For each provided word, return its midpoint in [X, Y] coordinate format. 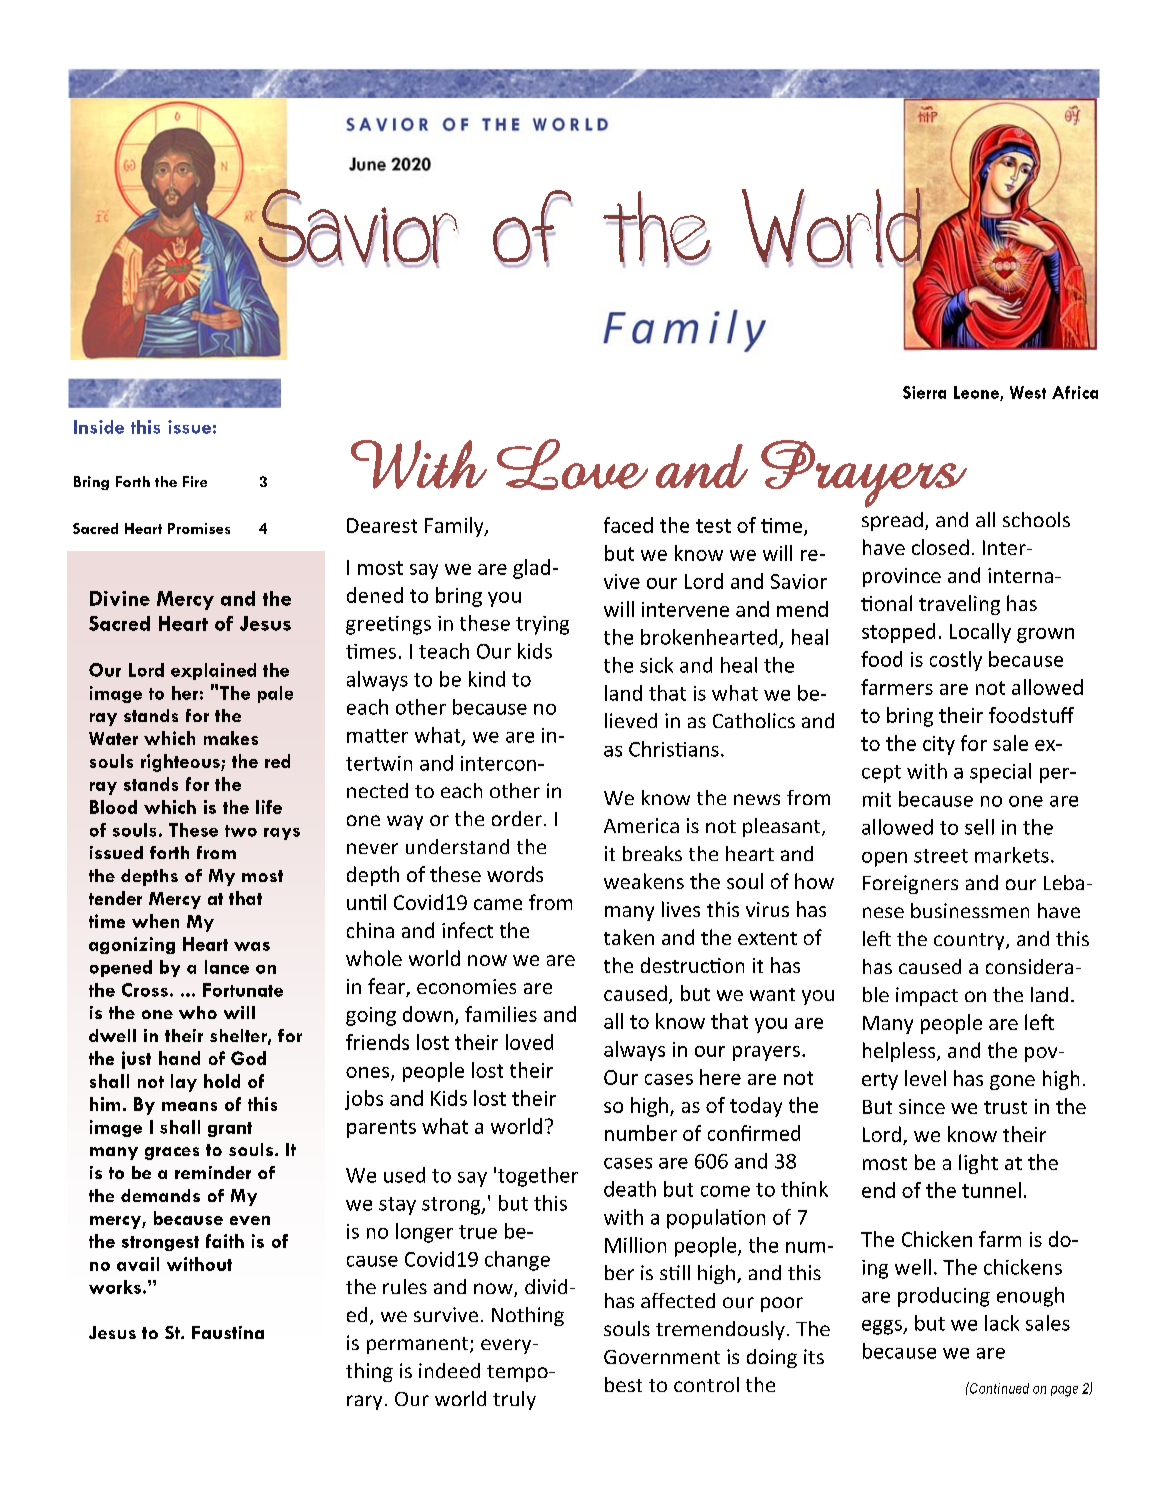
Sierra [924, 392]
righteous [181, 763]
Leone [977, 393]
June [367, 164]
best [623, 1384]
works [115, 1287]
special [1000, 773]
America [641, 825]
